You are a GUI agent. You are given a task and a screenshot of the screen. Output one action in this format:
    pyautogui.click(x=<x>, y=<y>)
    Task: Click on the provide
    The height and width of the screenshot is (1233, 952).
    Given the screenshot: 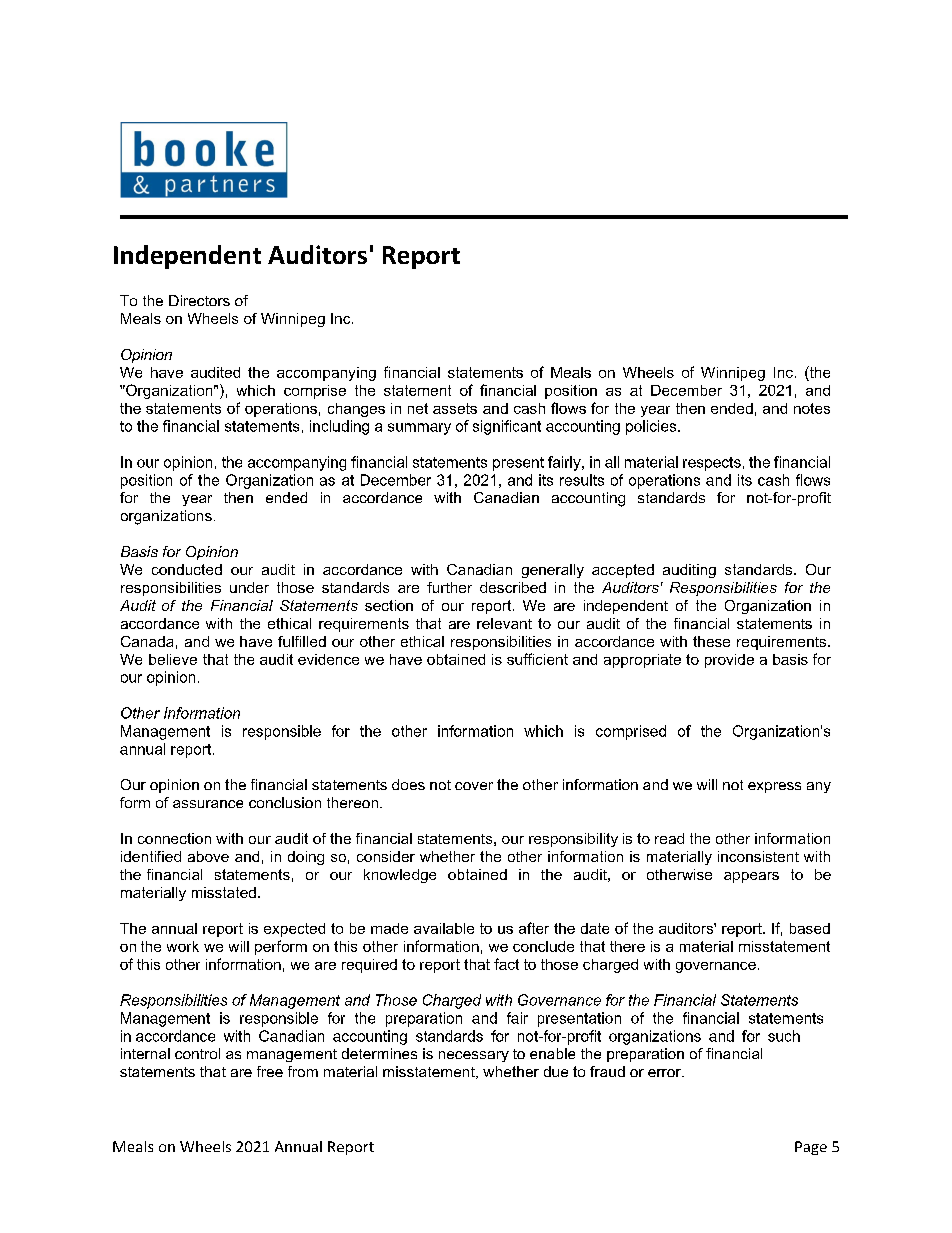 What is the action you would take?
    pyautogui.click(x=729, y=661)
